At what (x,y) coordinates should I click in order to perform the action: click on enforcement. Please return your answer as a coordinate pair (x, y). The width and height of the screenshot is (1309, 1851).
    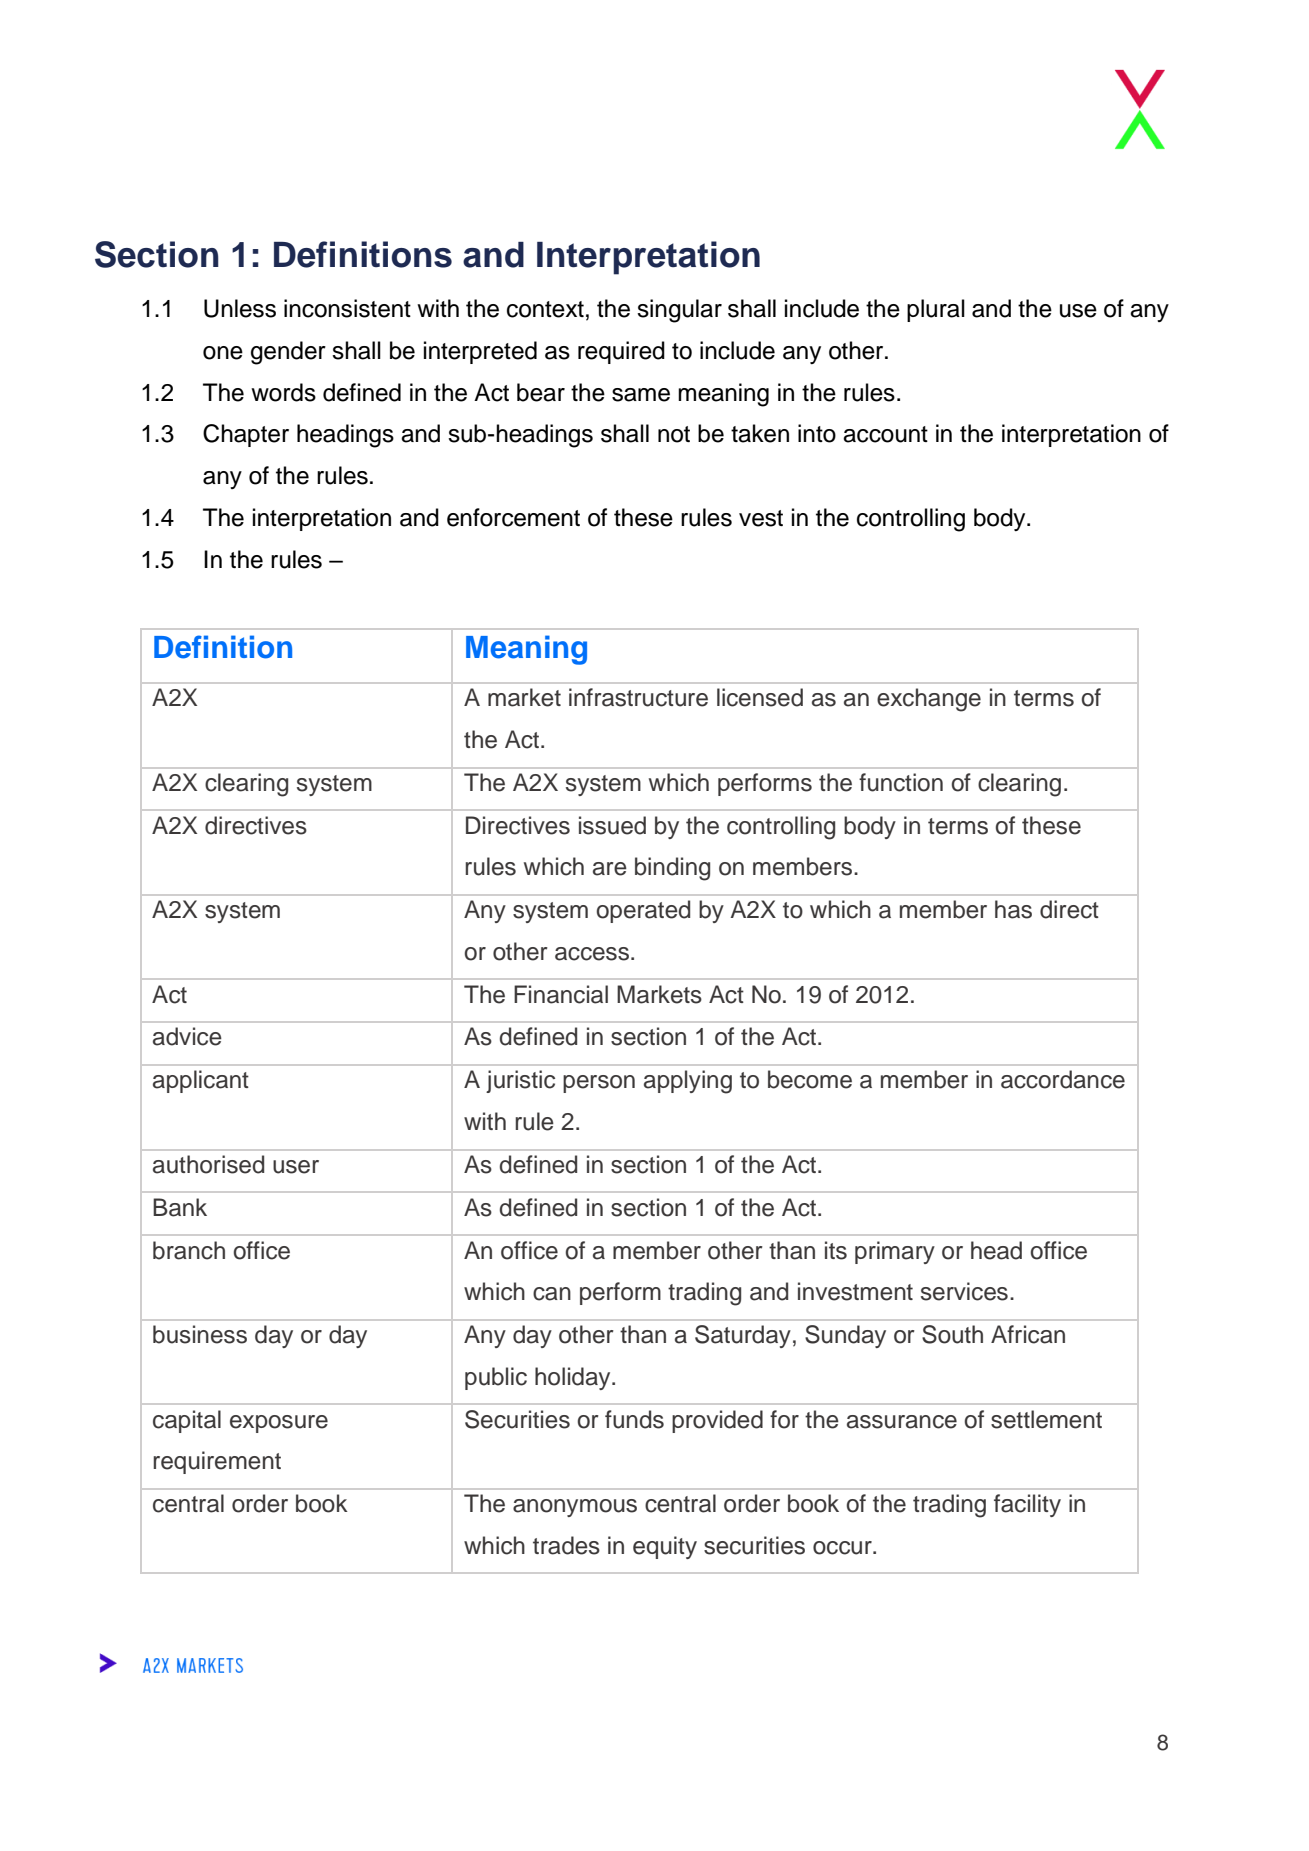
    Looking at the image, I should click on (513, 517).
